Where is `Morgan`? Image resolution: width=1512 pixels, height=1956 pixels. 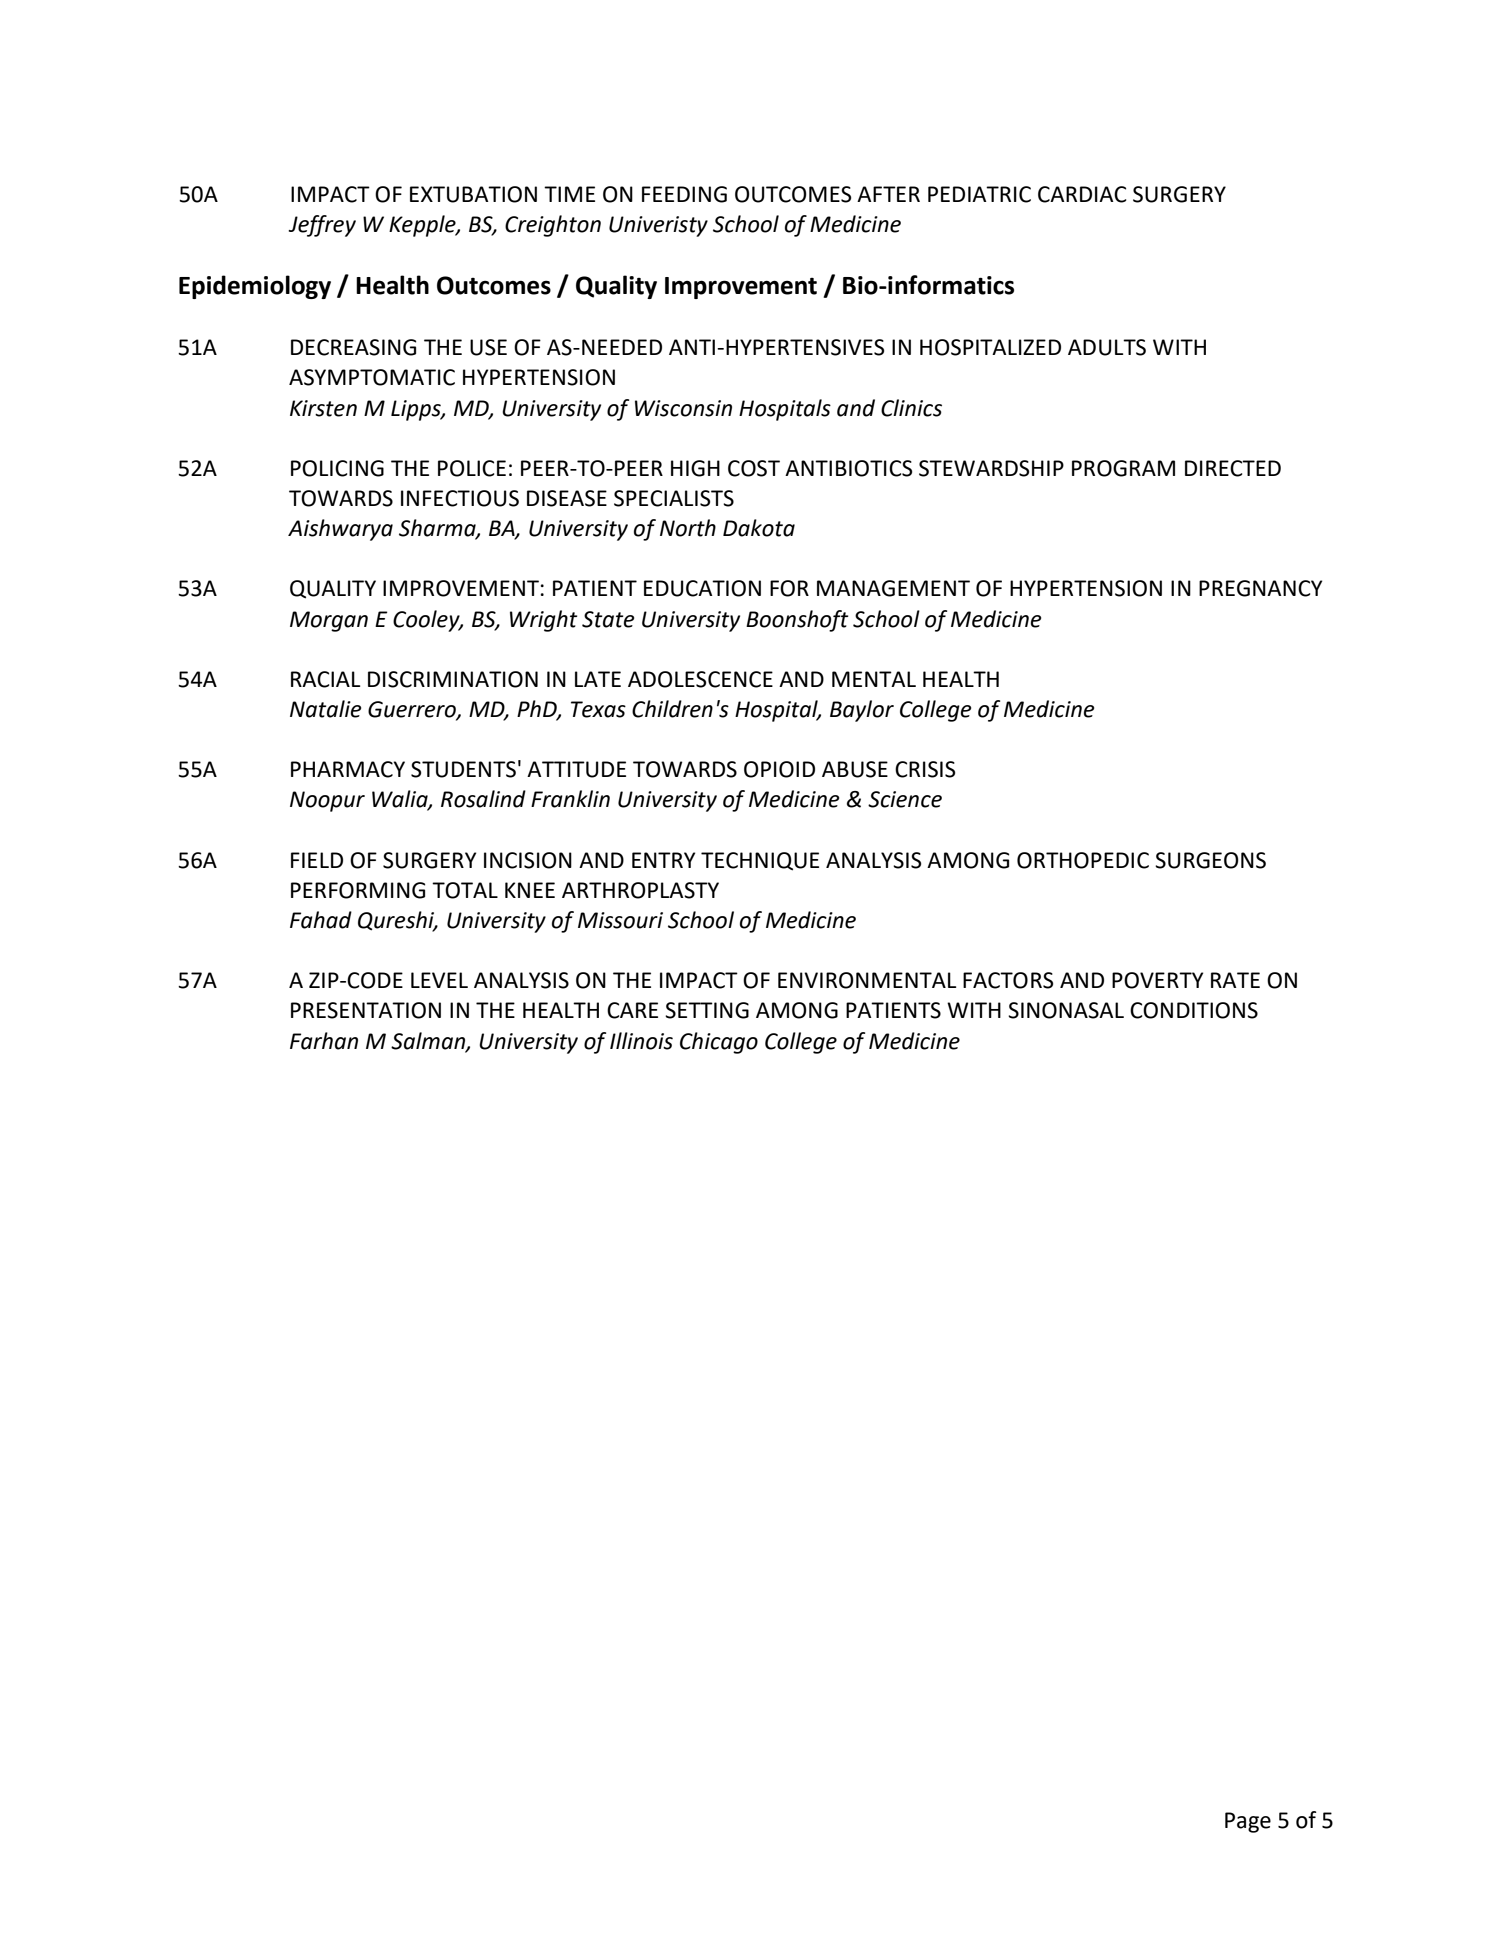
Morgan is located at coordinates (329, 621).
